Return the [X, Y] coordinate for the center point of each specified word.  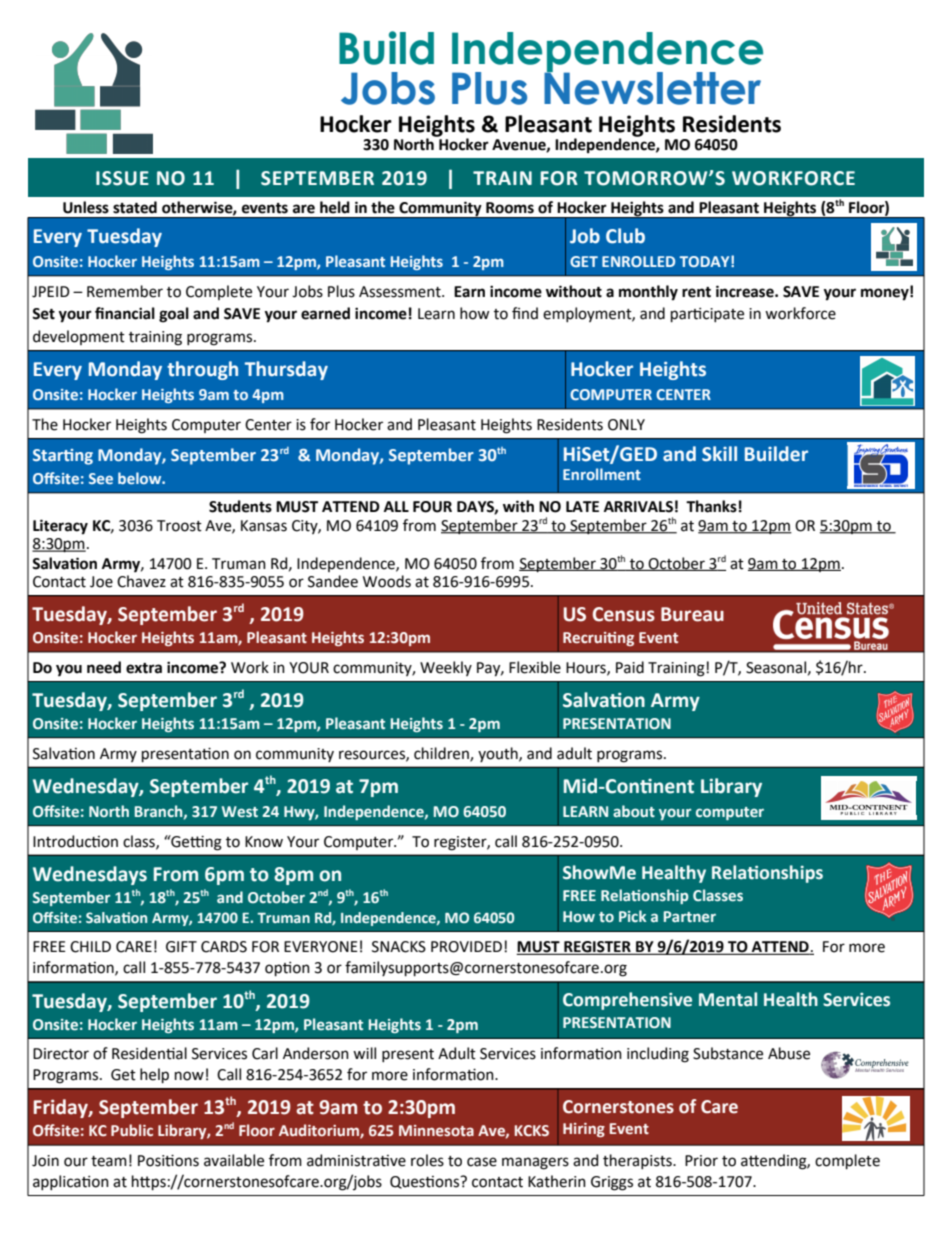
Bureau [692, 614]
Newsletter [652, 87]
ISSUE [122, 178]
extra [144, 668]
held [335, 207]
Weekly [446, 668]
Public [132, 1130]
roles [427, 1160]
